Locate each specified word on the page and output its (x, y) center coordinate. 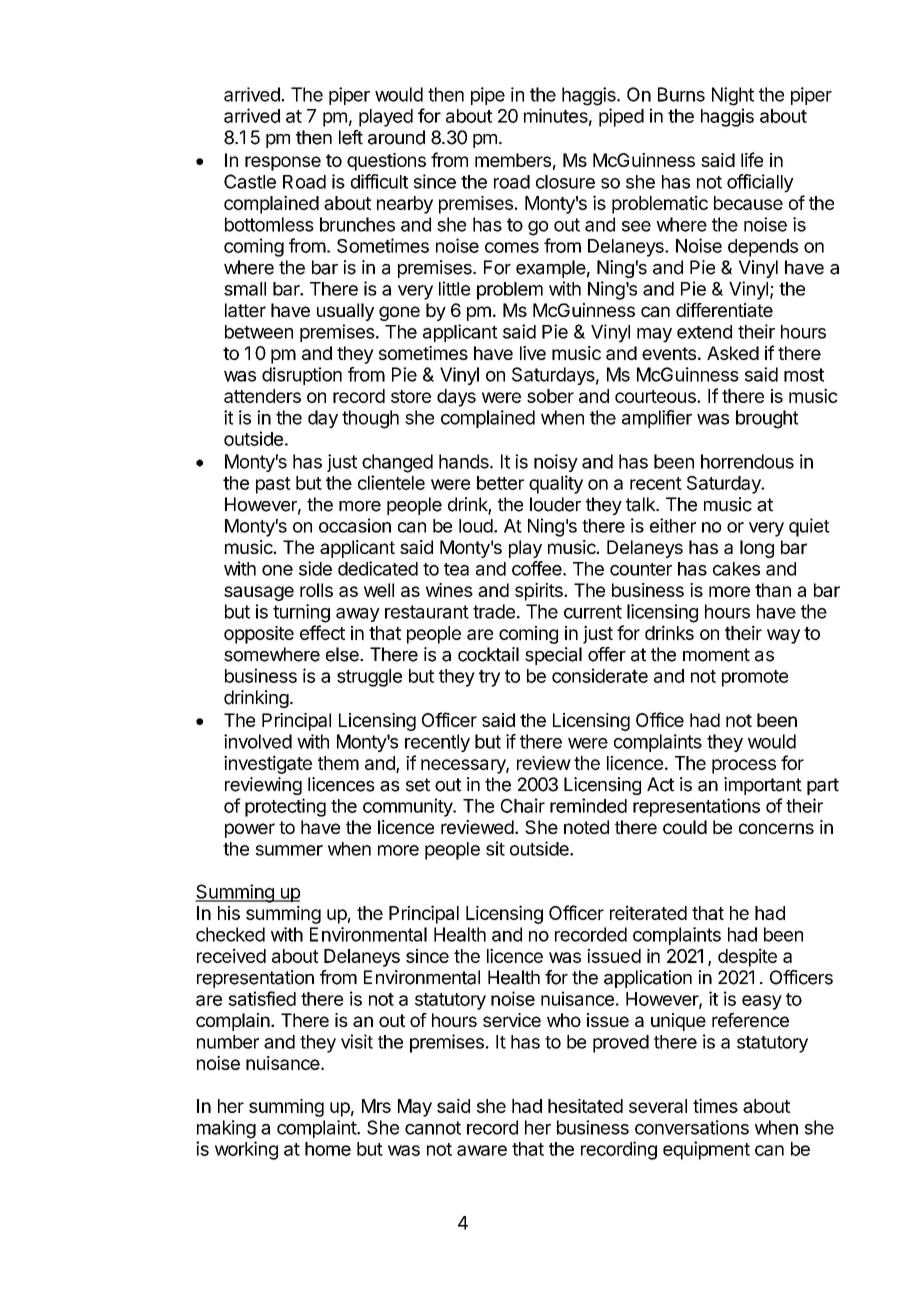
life (752, 159)
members (513, 160)
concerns (776, 828)
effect (322, 632)
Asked (733, 353)
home (328, 1149)
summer (289, 850)
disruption (302, 376)
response (283, 163)
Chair (523, 805)
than (773, 590)
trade (494, 611)
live (533, 353)
